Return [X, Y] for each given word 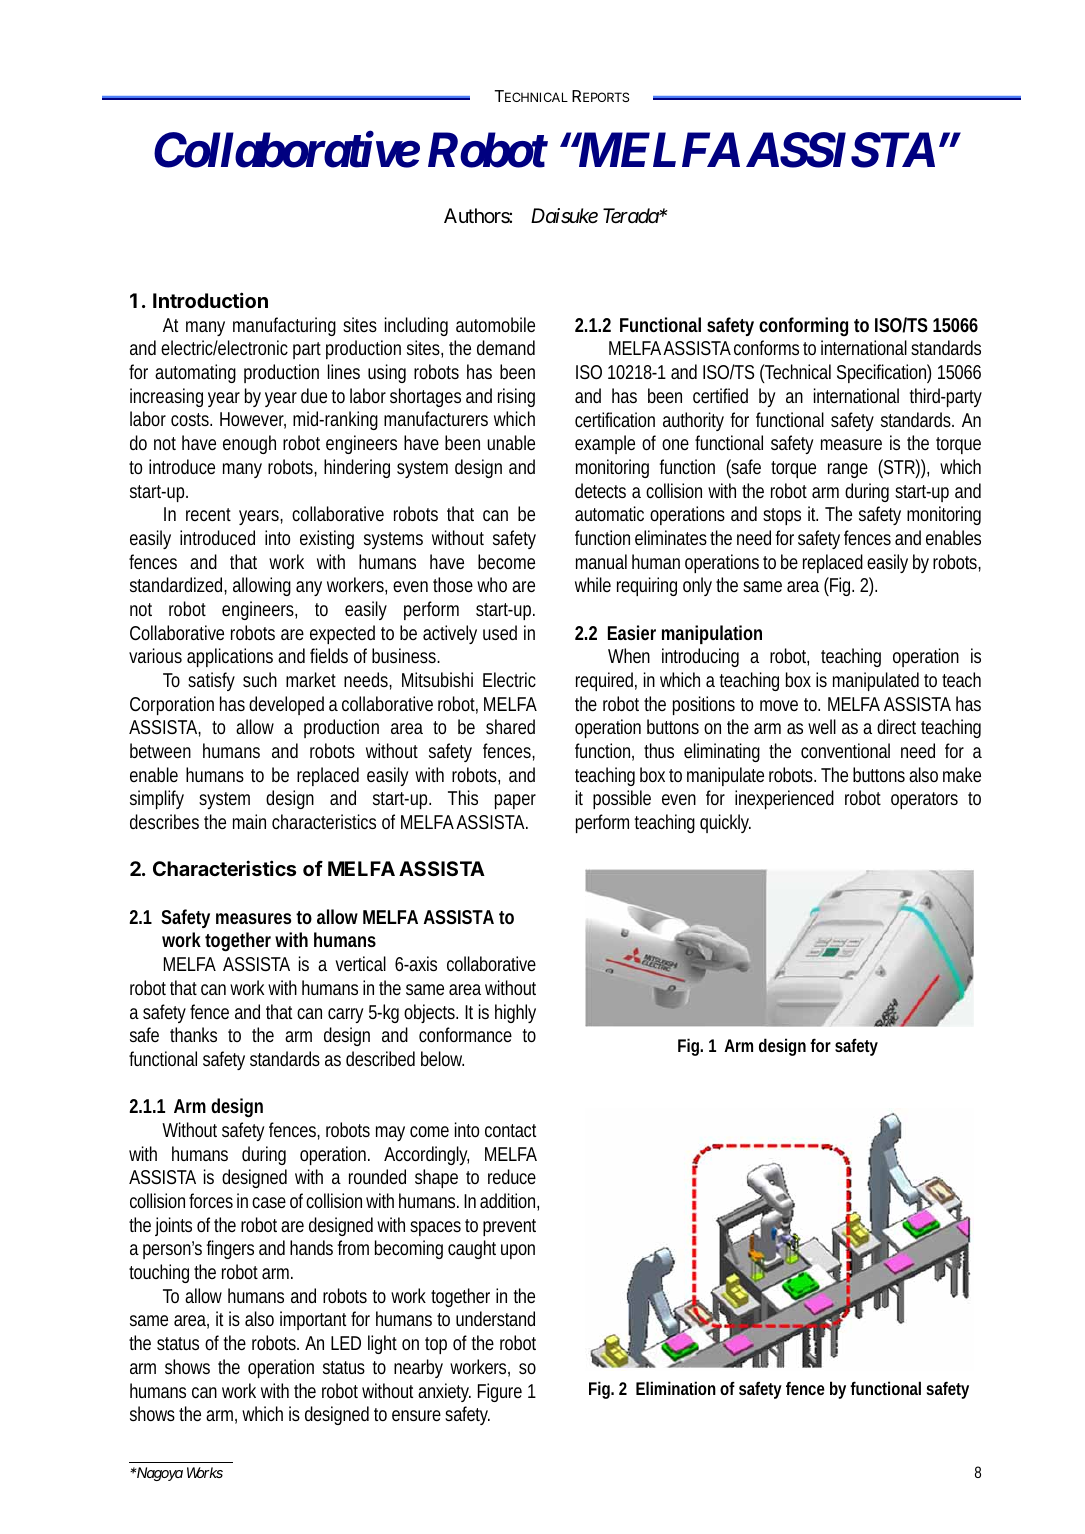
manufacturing [284, 326]
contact [510, 1130]
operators [924, 800]
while [593, 584]
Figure [500, 1392]
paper [515, 801]
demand [506, 347]
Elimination [676, 1388]
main [249, 821]
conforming [803, 327]
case [269, 1202]
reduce [512, 1176]
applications [230, 657]
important [313, 1320]
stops [782, 516]
